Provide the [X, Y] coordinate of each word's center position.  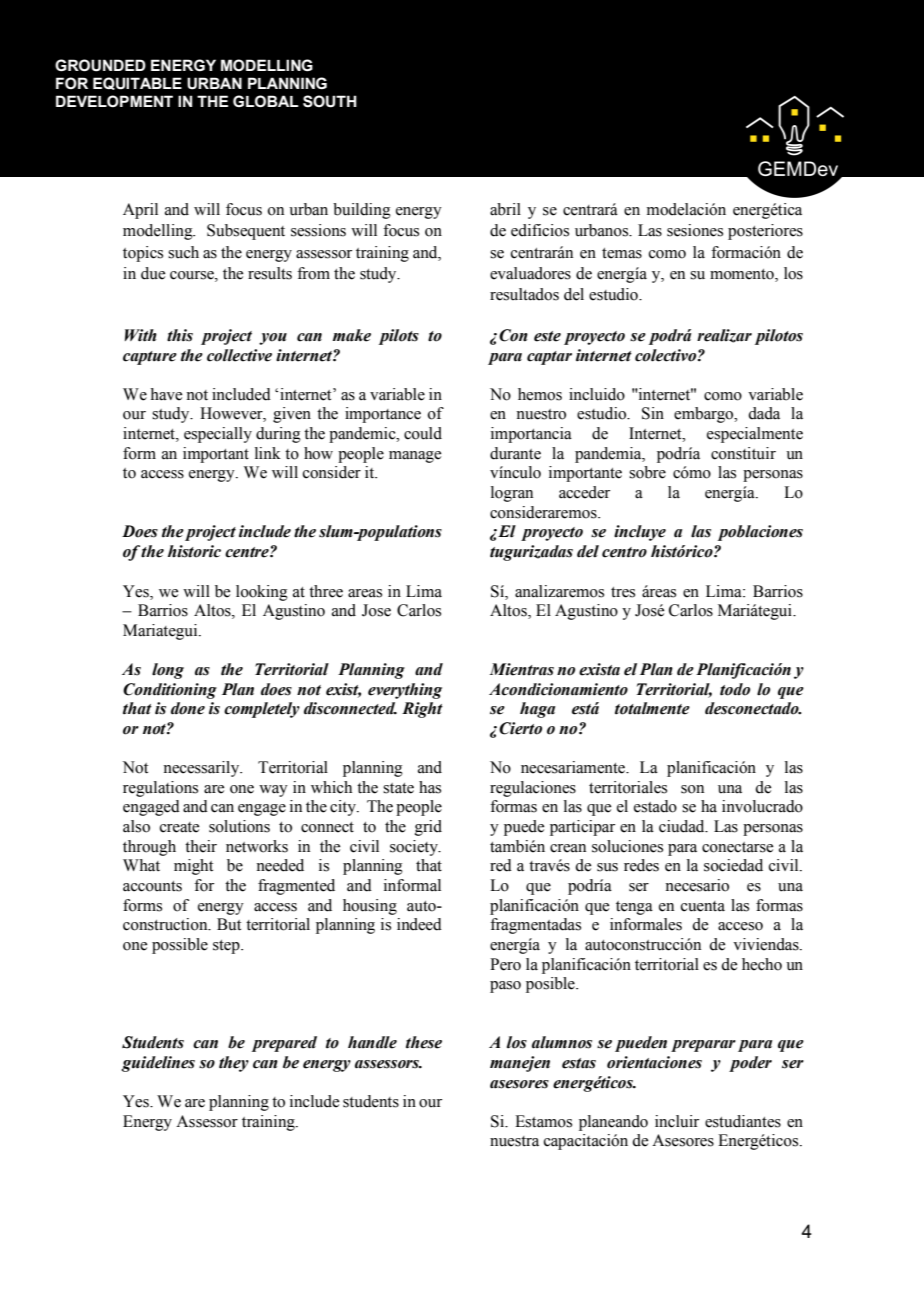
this [180, 335]
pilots [399, 337]
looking [262, 593]
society [415, 848]
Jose [376, 610]
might [193, 867]
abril [505, 209]
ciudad [683, 826]
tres [623, 592]
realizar [724, 336]
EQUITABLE [137, 83]
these [424, 1042]
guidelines [158, 1064]
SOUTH [330, 101]
